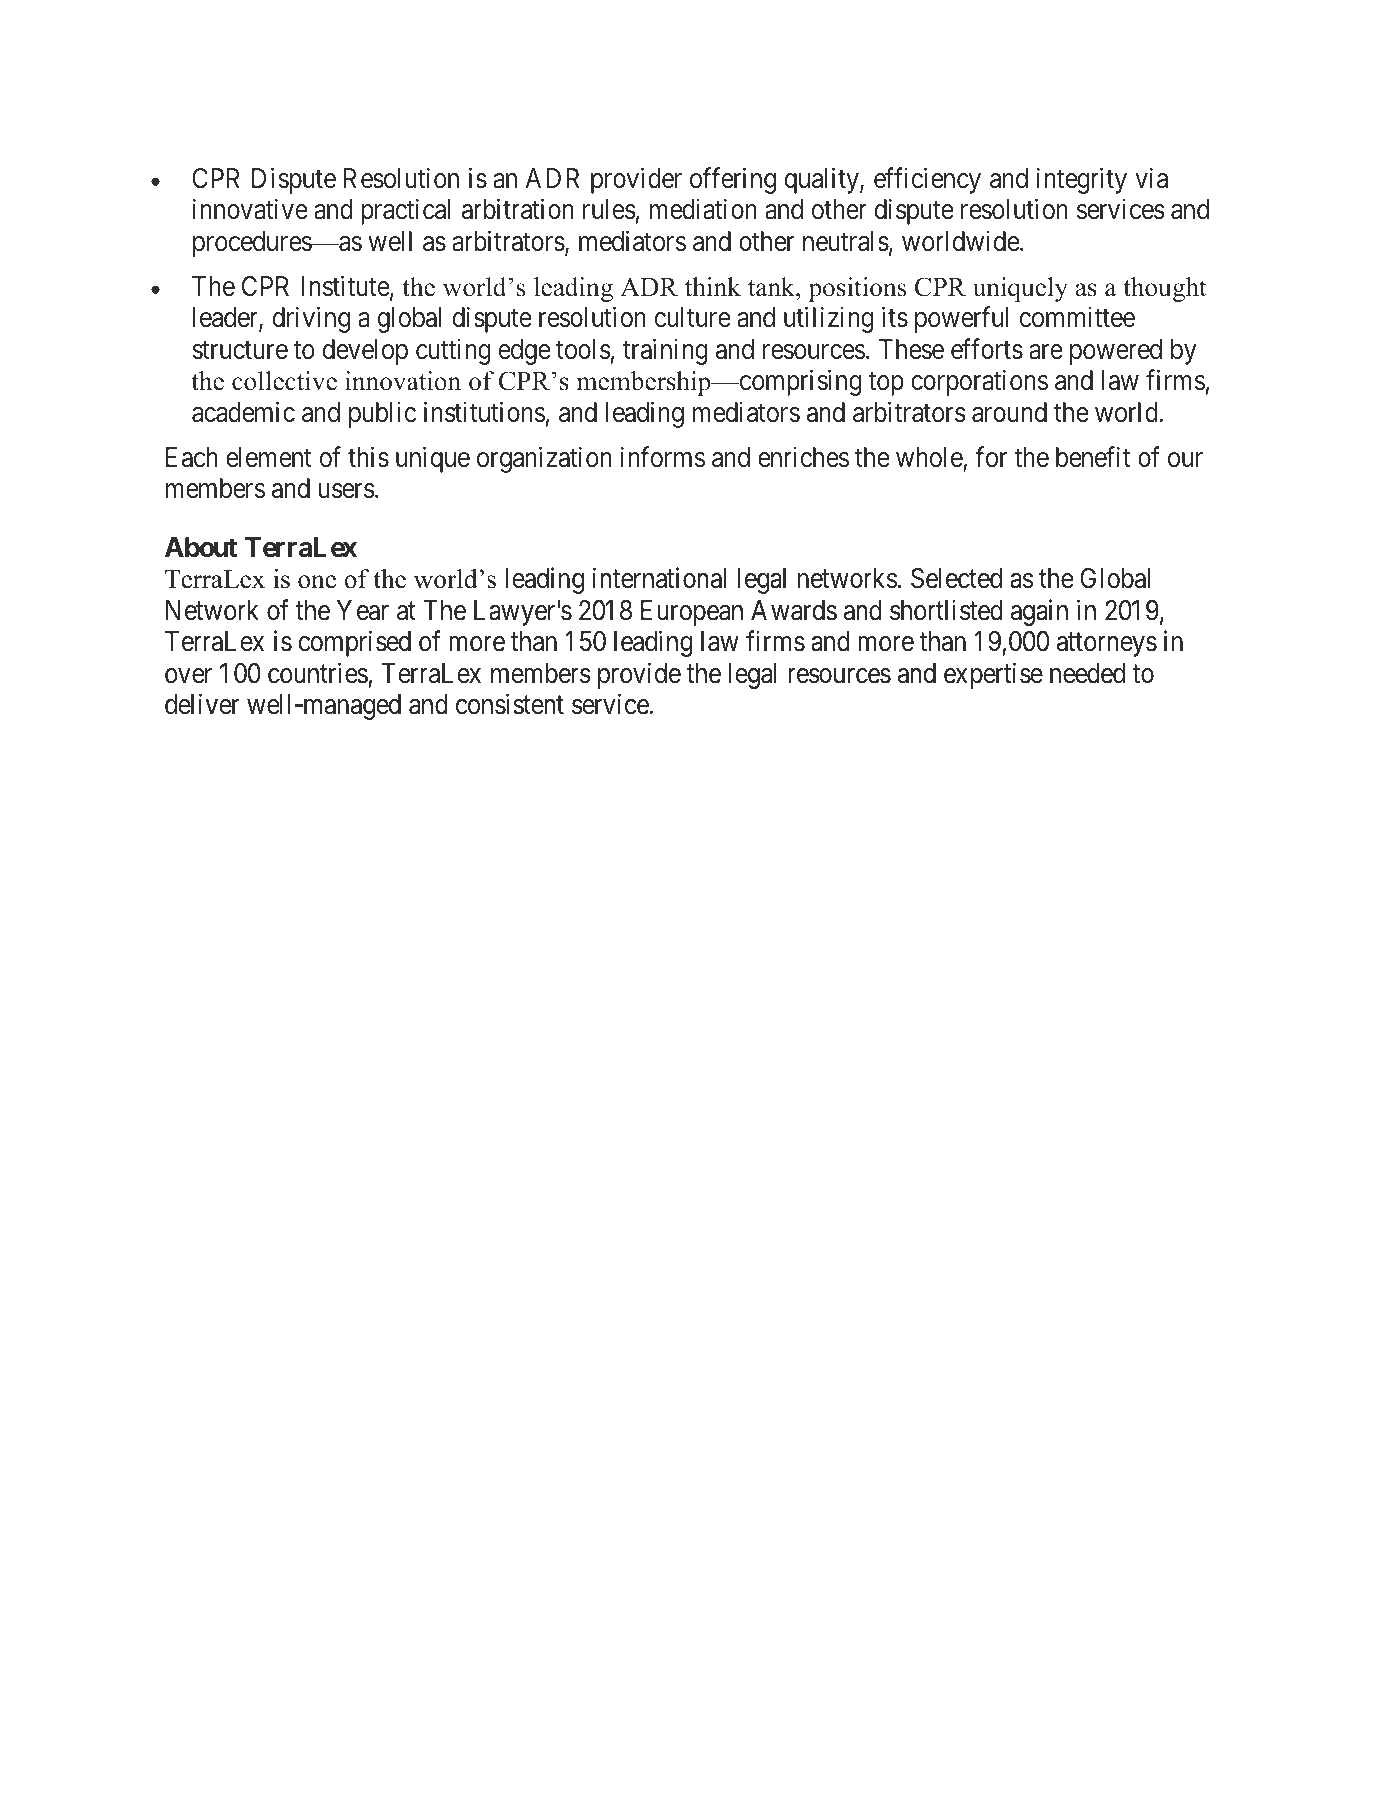  Describe the element at coordinates (510, 704) in the document. I see `consistent` at that location.
